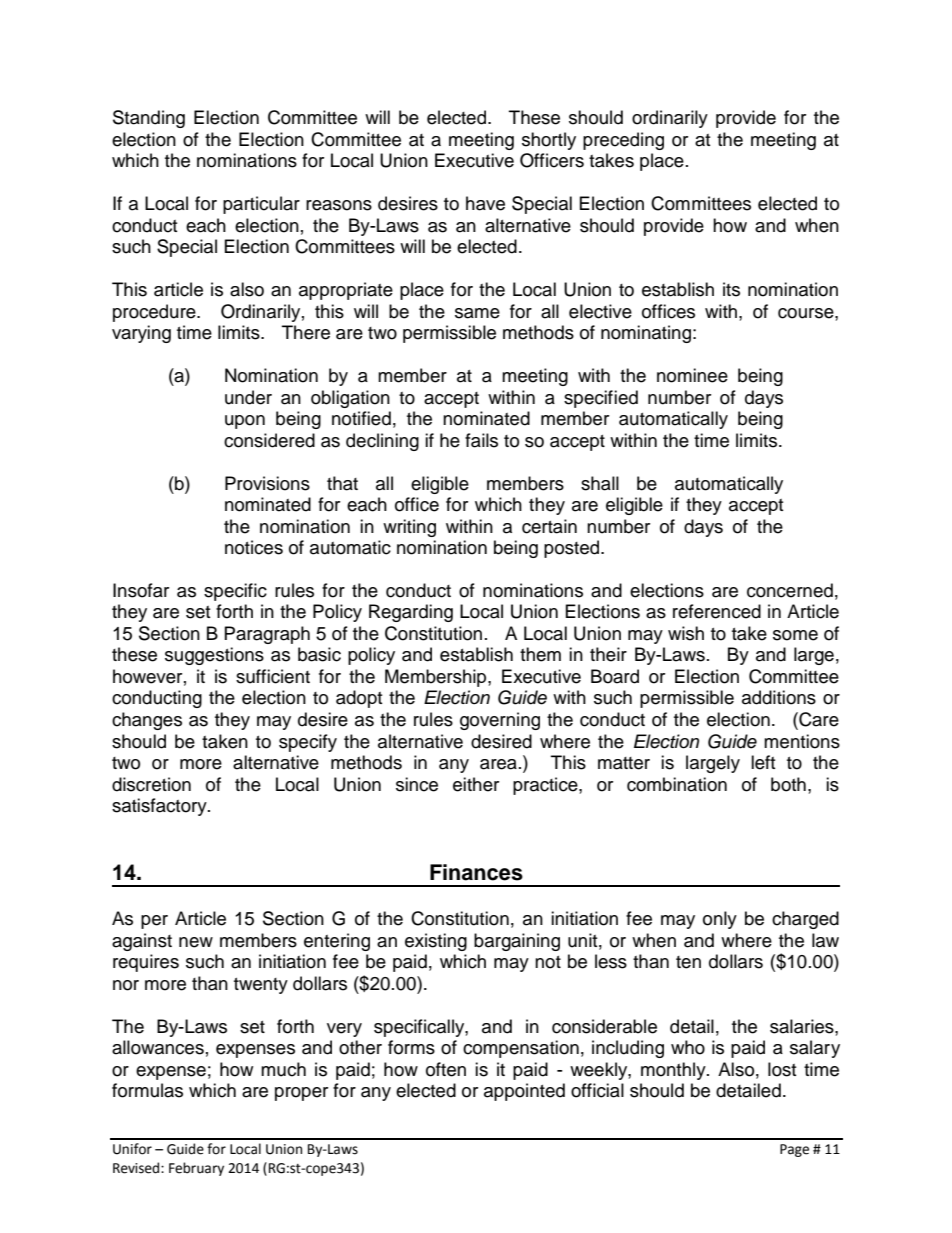  What do you see at coordinates (717, 611) in the image?
I see `referenced` at bounding box center [717, 611].
